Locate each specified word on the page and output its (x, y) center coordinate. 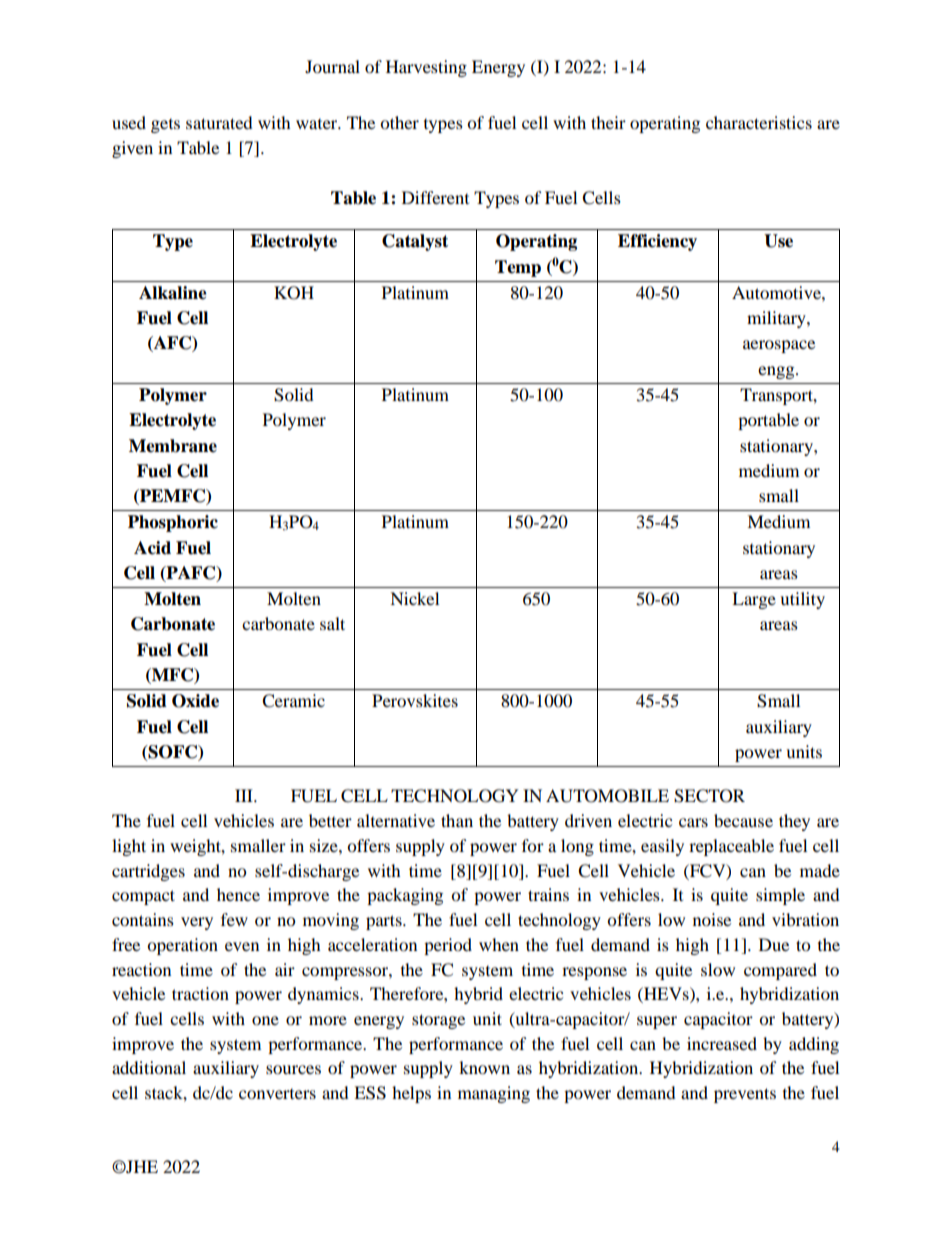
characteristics (759, 122)
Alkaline (173, 293)
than (457, 820)
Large (754, 600)
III (245, 795)
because (743, 820)
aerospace (779, 346)
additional (149, 1067)
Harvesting (426, 68)
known (484, 1067)
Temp (518, 268)
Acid (152, 548)
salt (332, 623)
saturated (219, 122)
